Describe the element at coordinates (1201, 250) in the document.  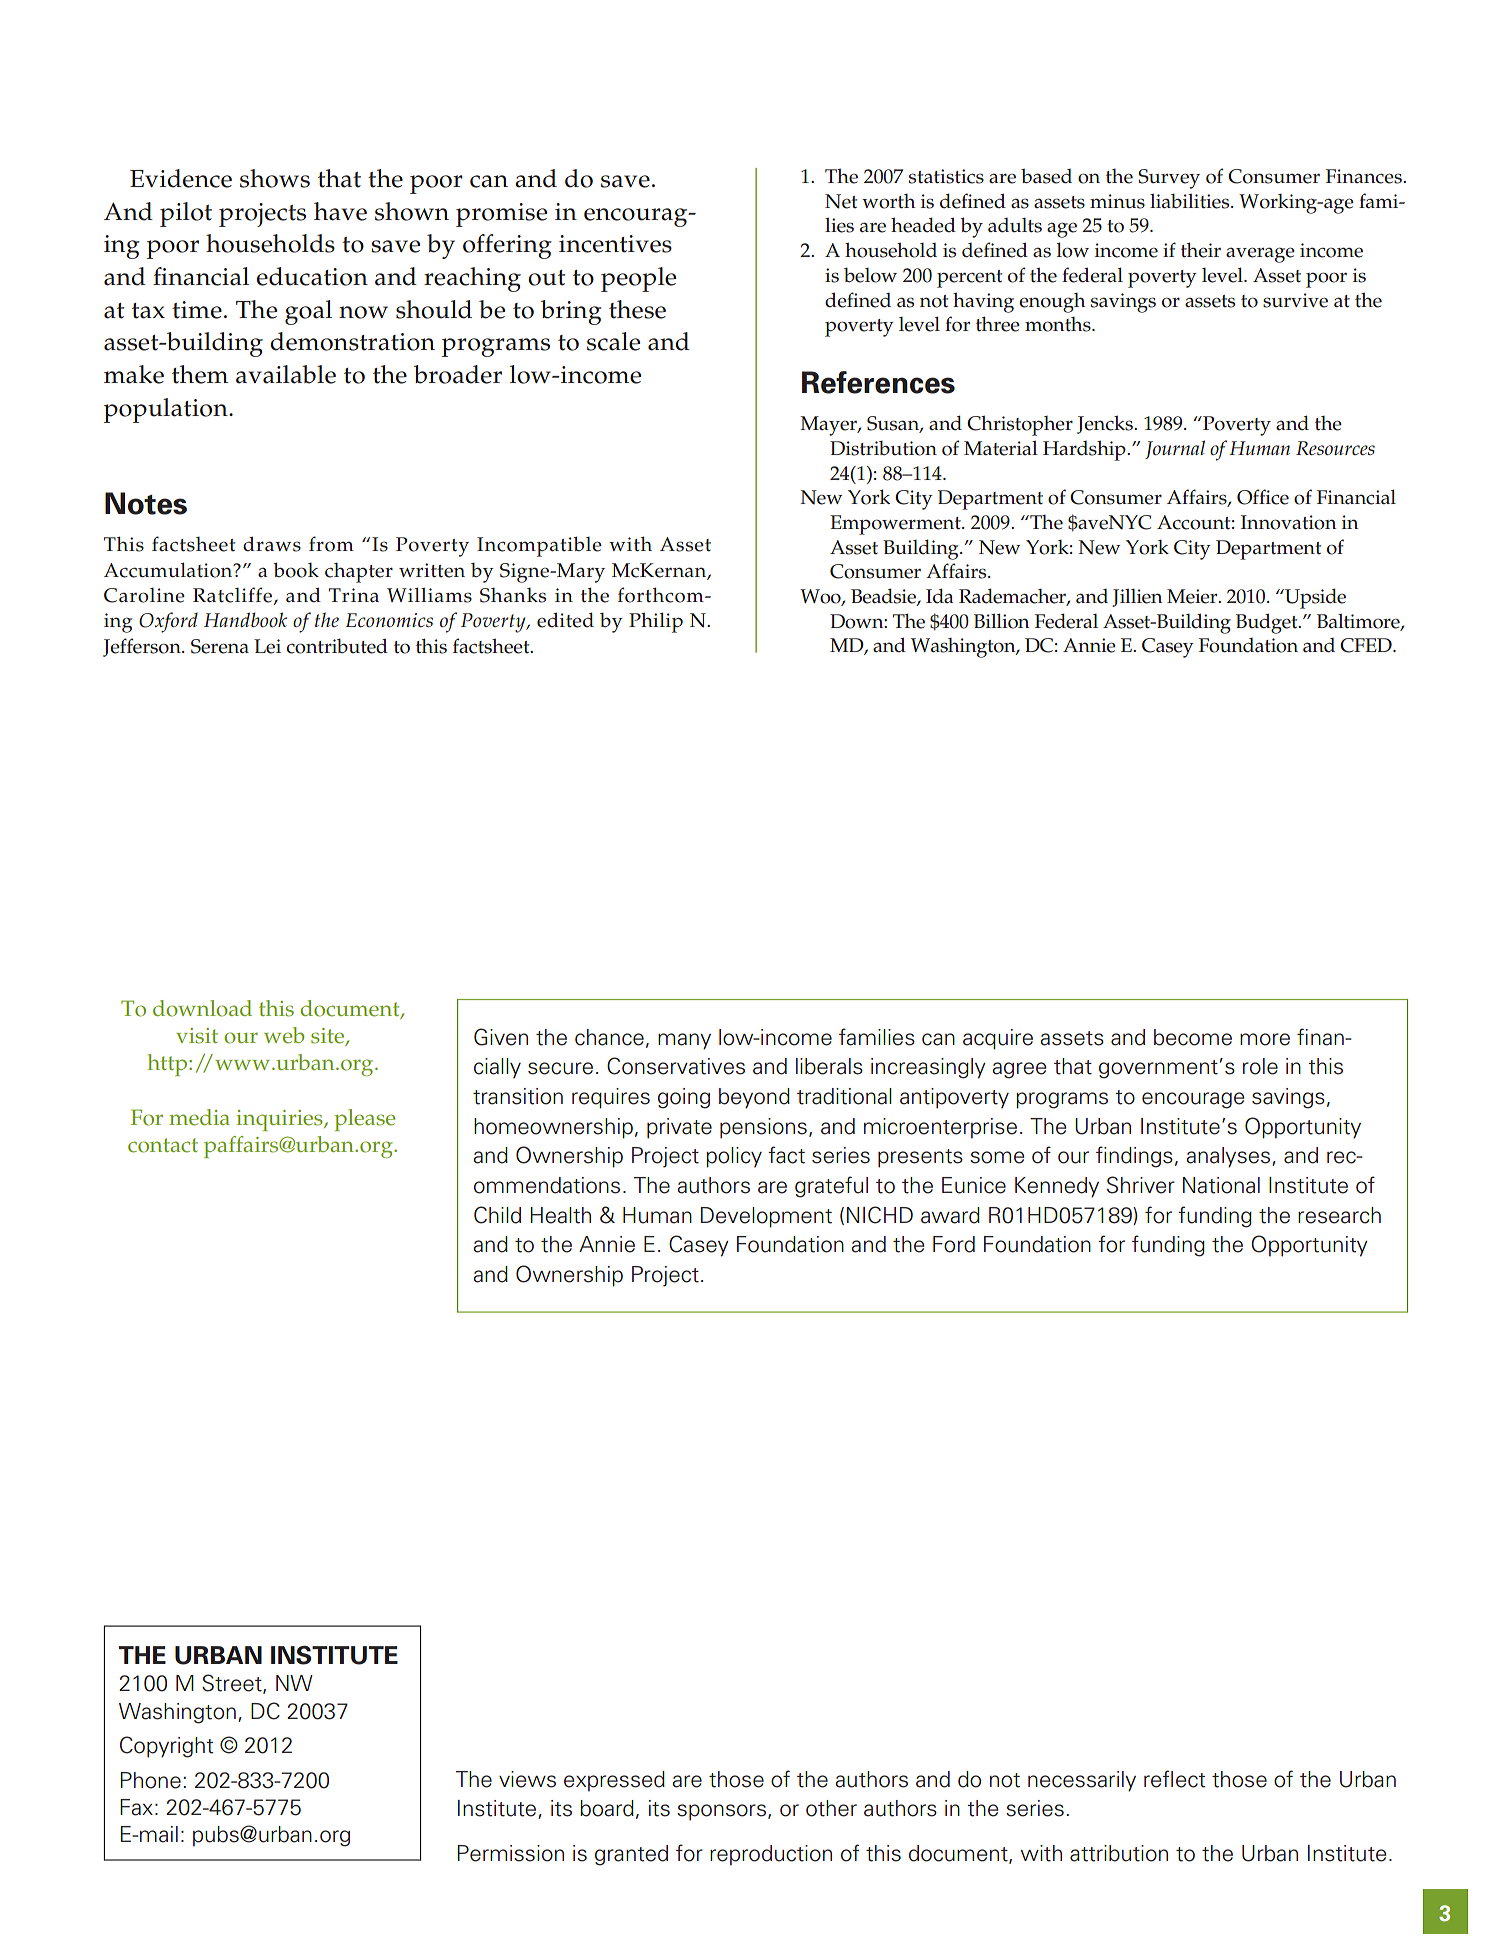
I see `their` at that location.
